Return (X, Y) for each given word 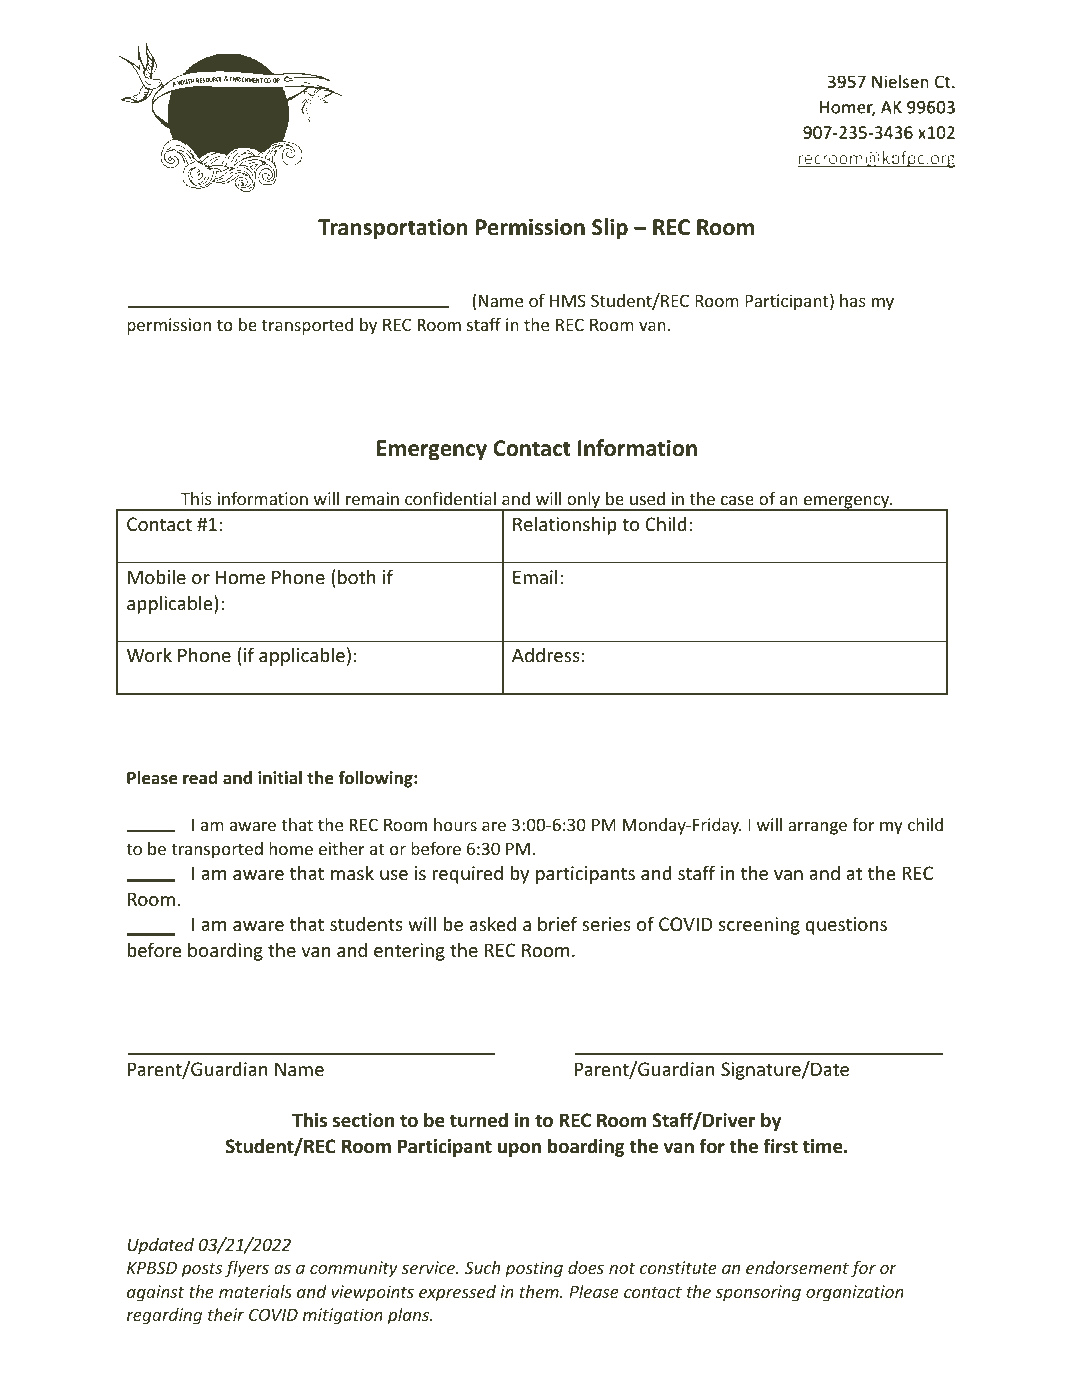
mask (352, 872)
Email (535, 576)
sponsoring (758, 1293)
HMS (568, 300)
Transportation (393, 229)
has (853, 300)
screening (759, 926)
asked (492, 923)
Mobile (157, 576)
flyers (247, 1269)
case (737, 500)
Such (482, 1267)
